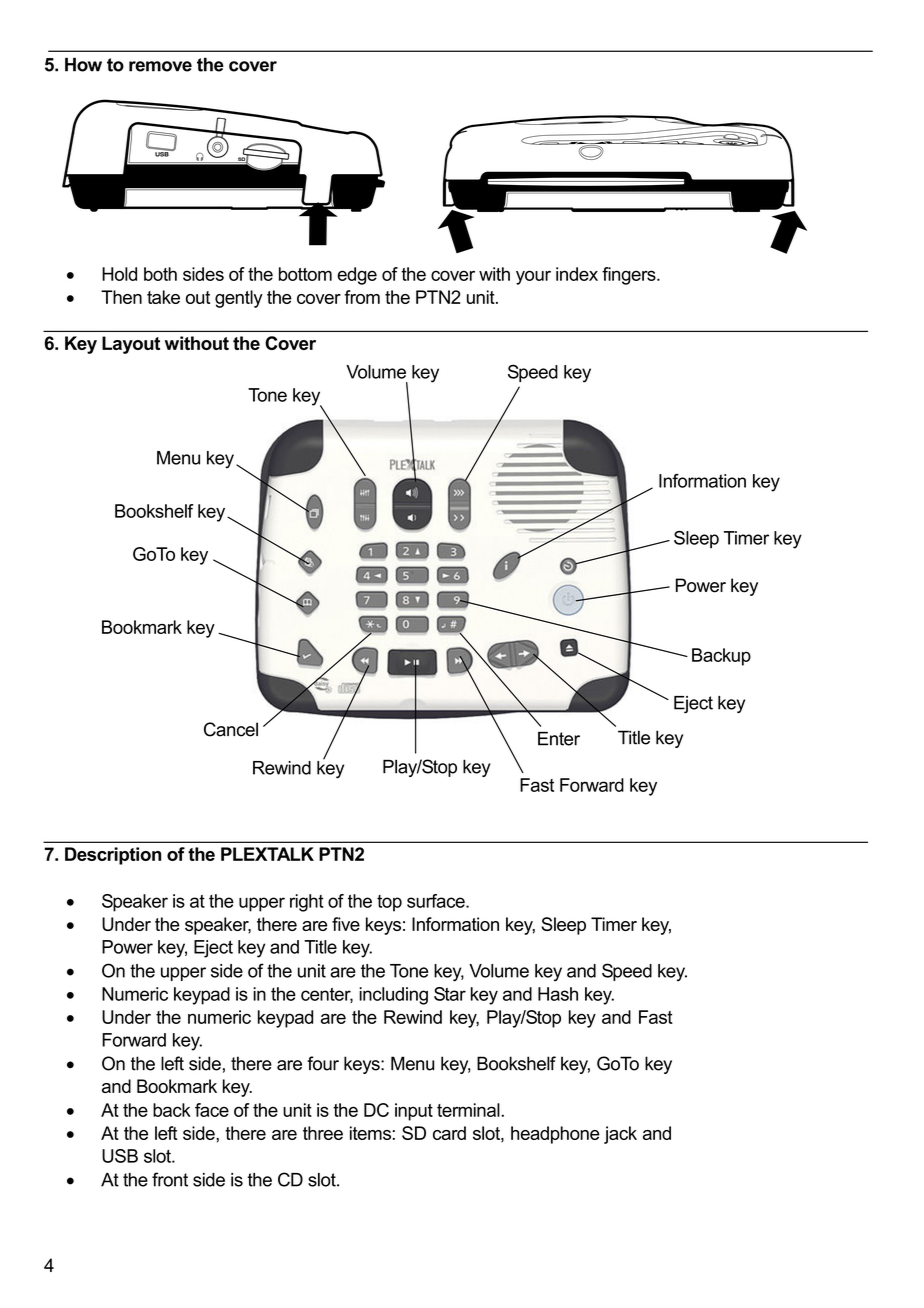  Describe the element at coordinates (160, 66) in the screenshot. I see `remove` at that location.
